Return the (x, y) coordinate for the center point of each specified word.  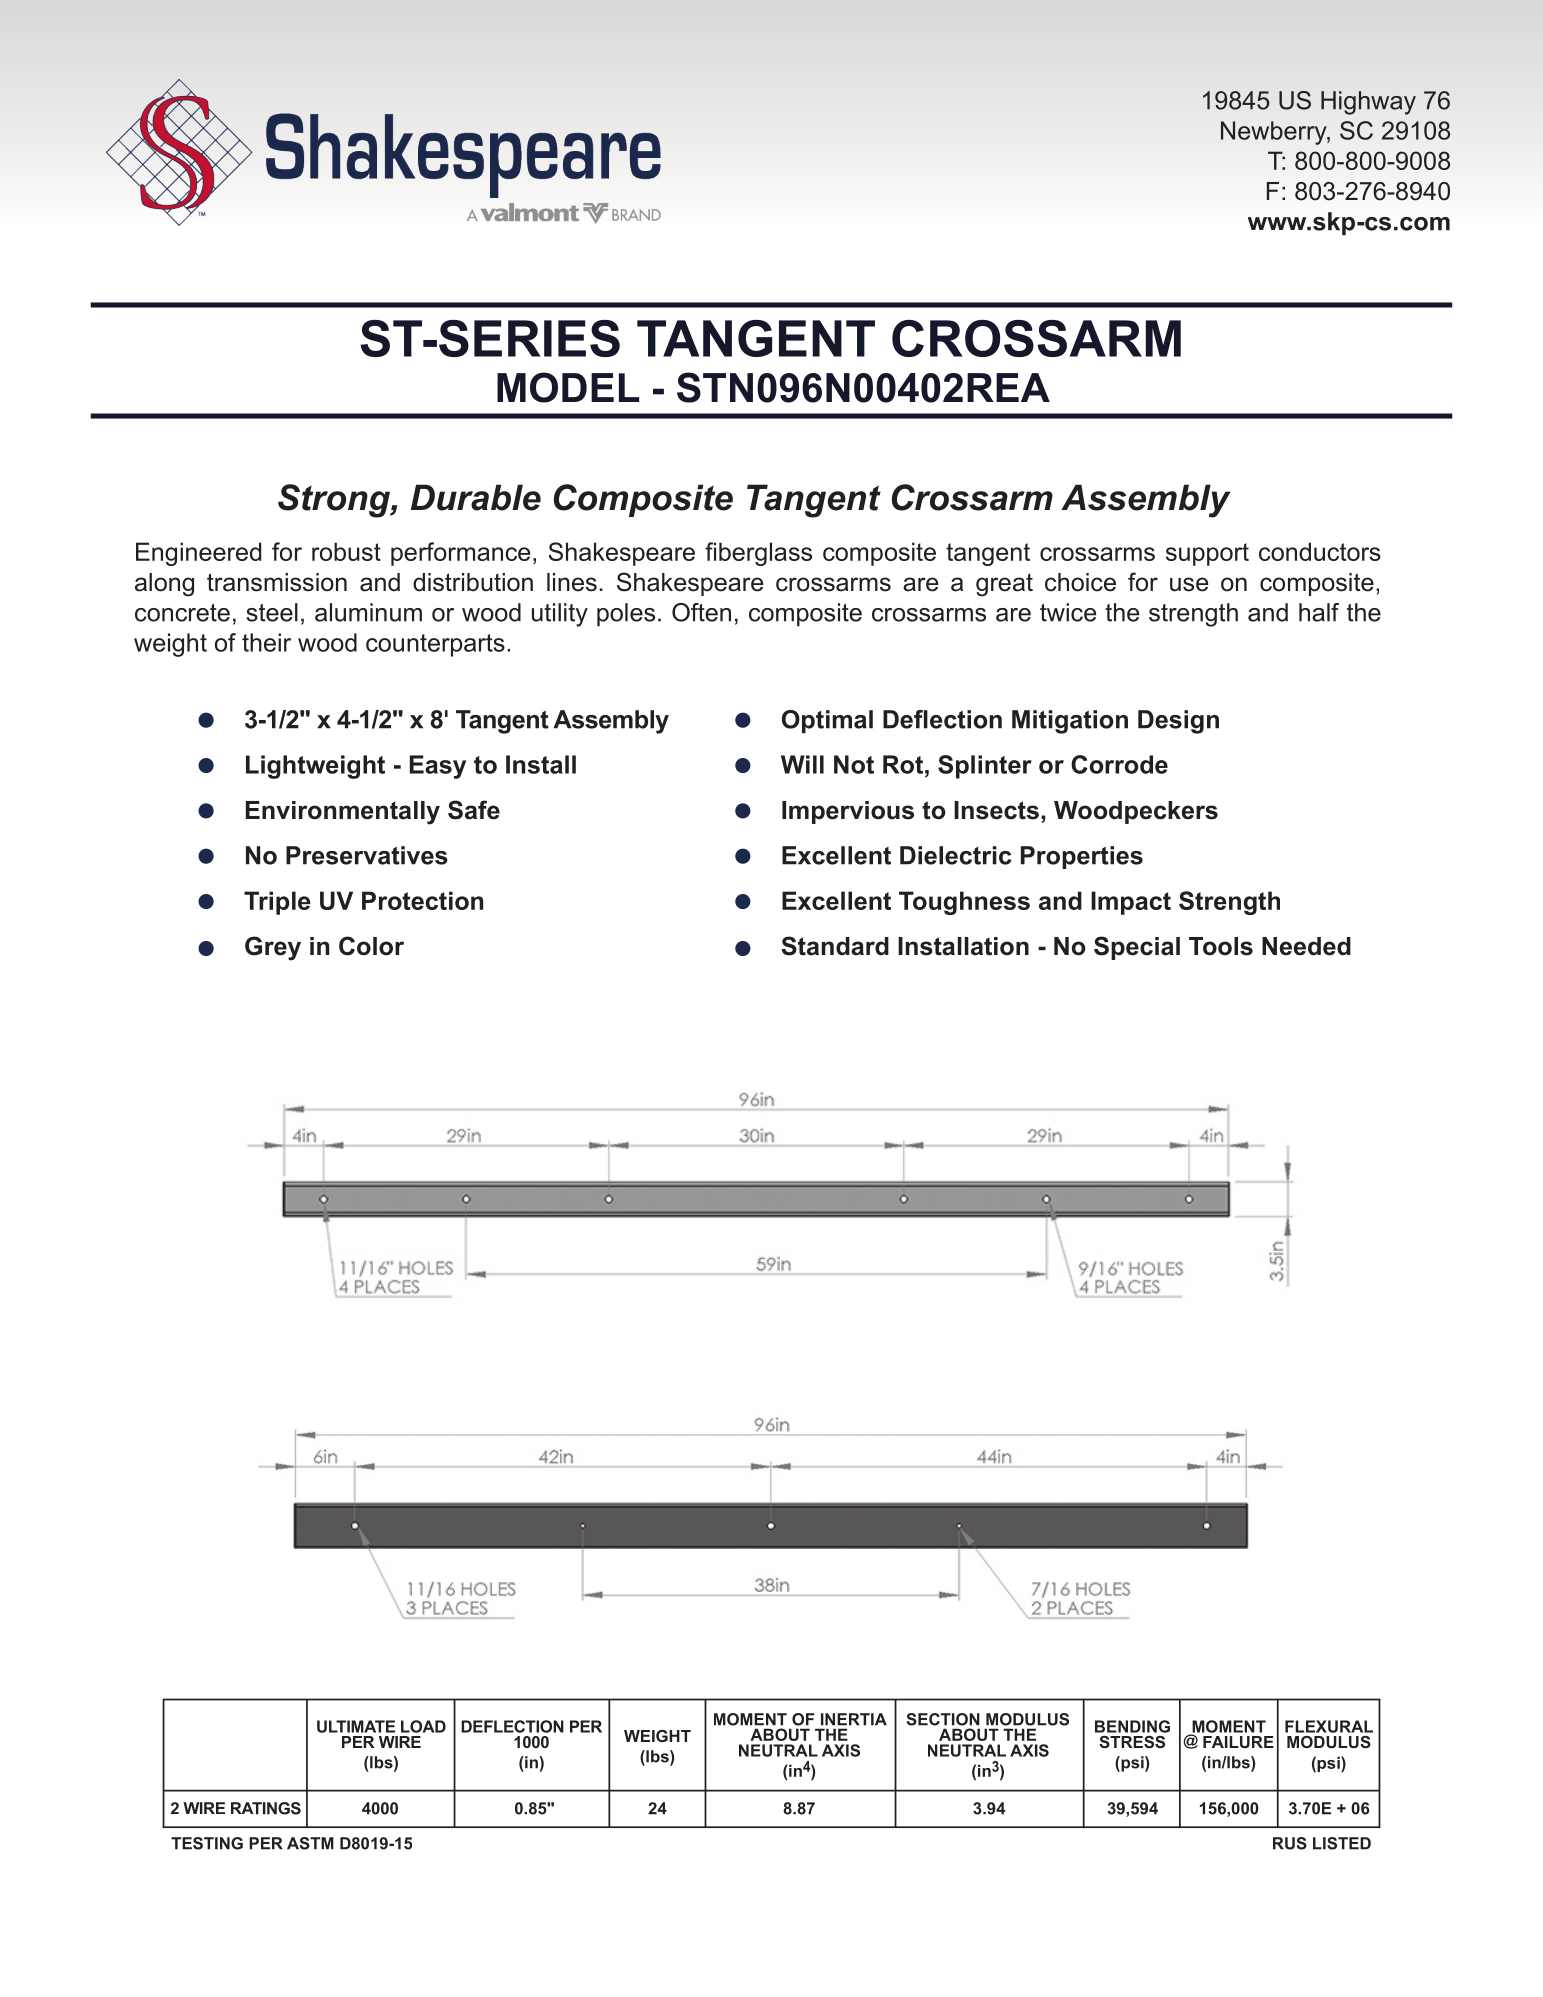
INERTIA (854, 1719)
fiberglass (758, 554)
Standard (835, 946)
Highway (1368, 103)
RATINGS (266, 1808)
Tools (1221, 946)
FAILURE (1238, 1742)
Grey (273, 948)
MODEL (568, 387)
